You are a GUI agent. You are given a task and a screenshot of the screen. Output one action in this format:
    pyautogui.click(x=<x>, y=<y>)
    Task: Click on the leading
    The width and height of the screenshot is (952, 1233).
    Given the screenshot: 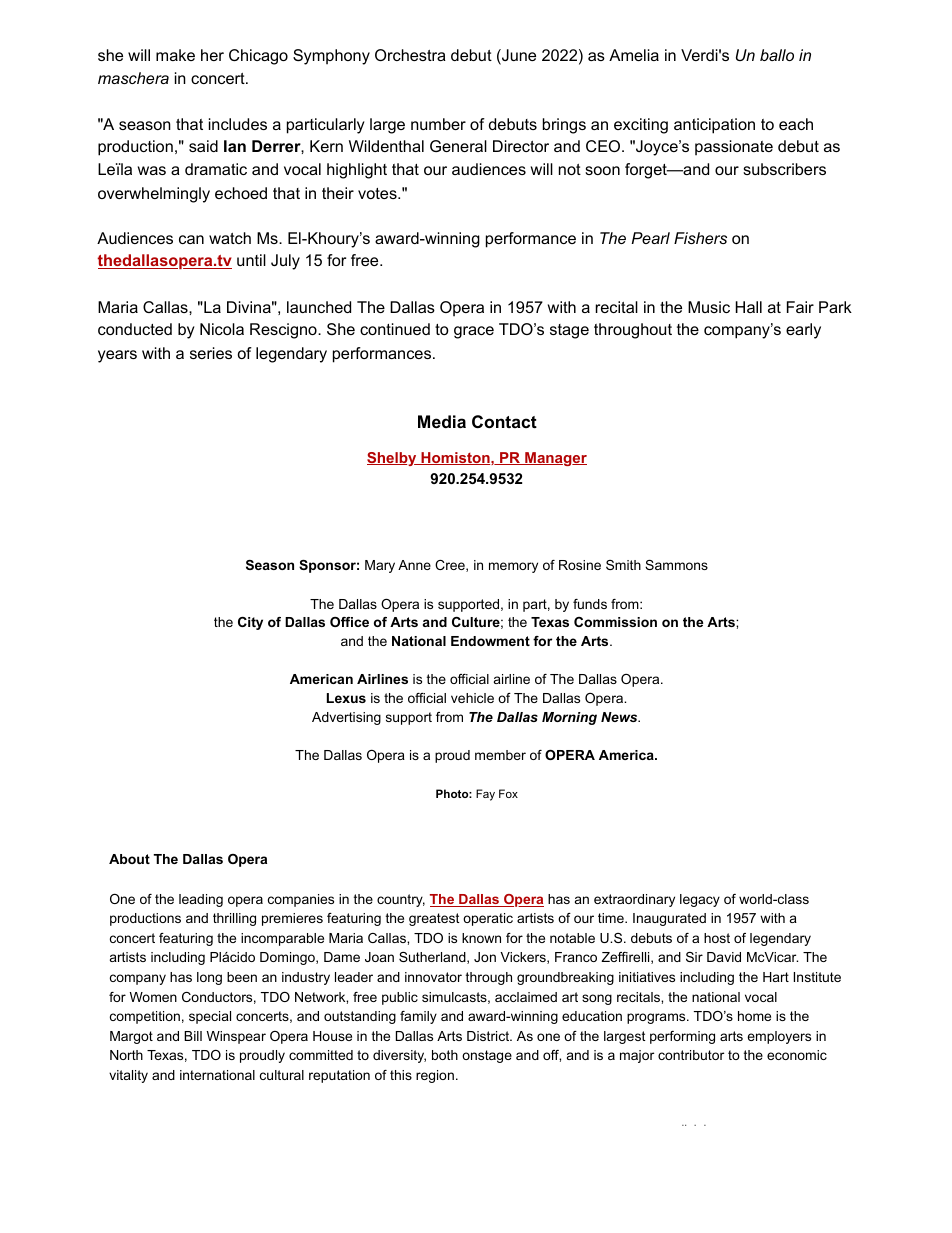 What is the action you would take?
    pyautogui.click(x=201, y=900)
